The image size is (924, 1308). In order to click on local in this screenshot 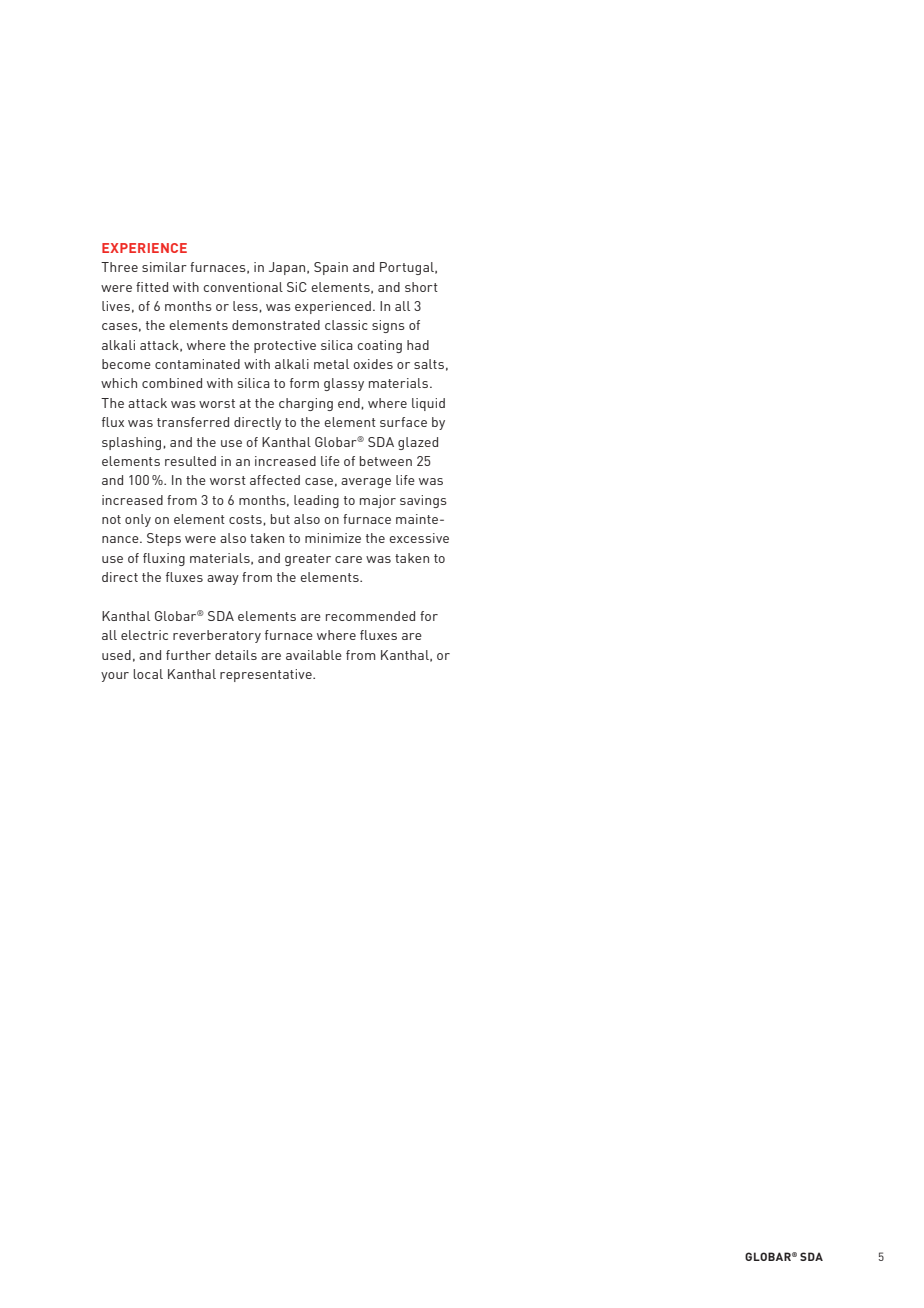, I will do `click(148, 674)`.
